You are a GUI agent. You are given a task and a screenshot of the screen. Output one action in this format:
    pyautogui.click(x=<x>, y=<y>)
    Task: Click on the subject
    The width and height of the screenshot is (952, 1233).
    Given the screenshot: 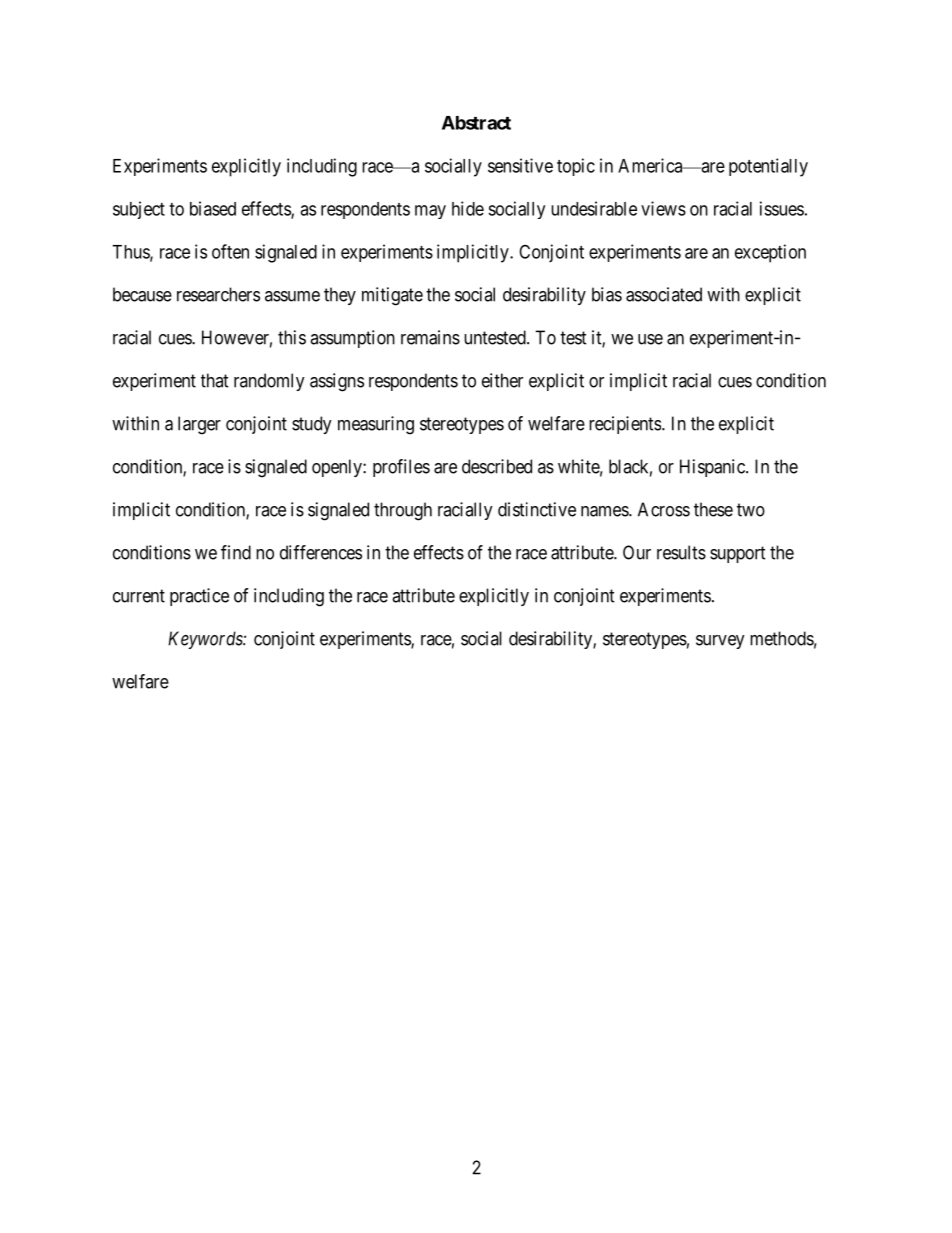 What is the action you would take?
    pyautogui.click(x=139, y=210)
